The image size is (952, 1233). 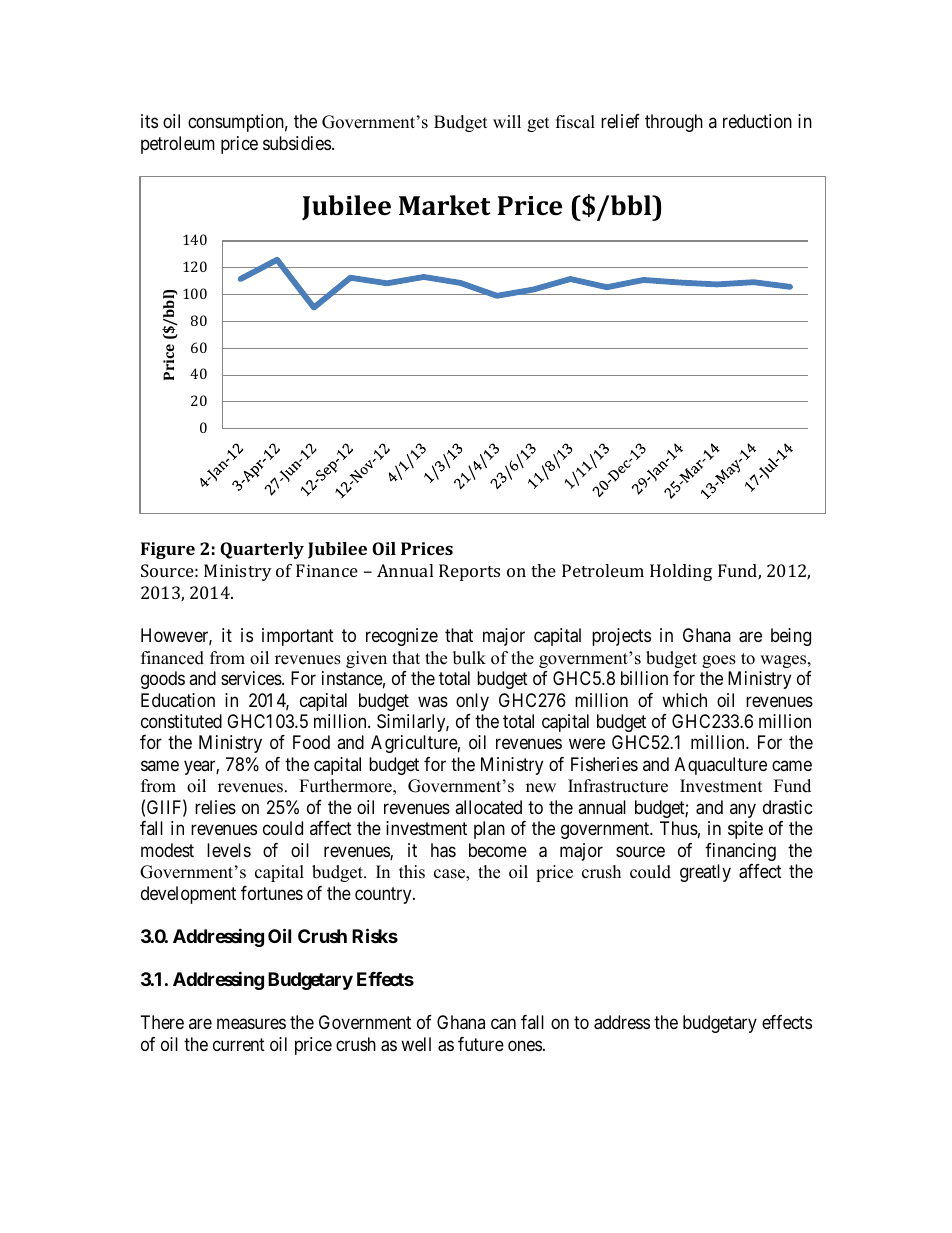 What do you see at coordinates (469, 572) in the page?
I see `Reports` at bounding box center [469, 572].
